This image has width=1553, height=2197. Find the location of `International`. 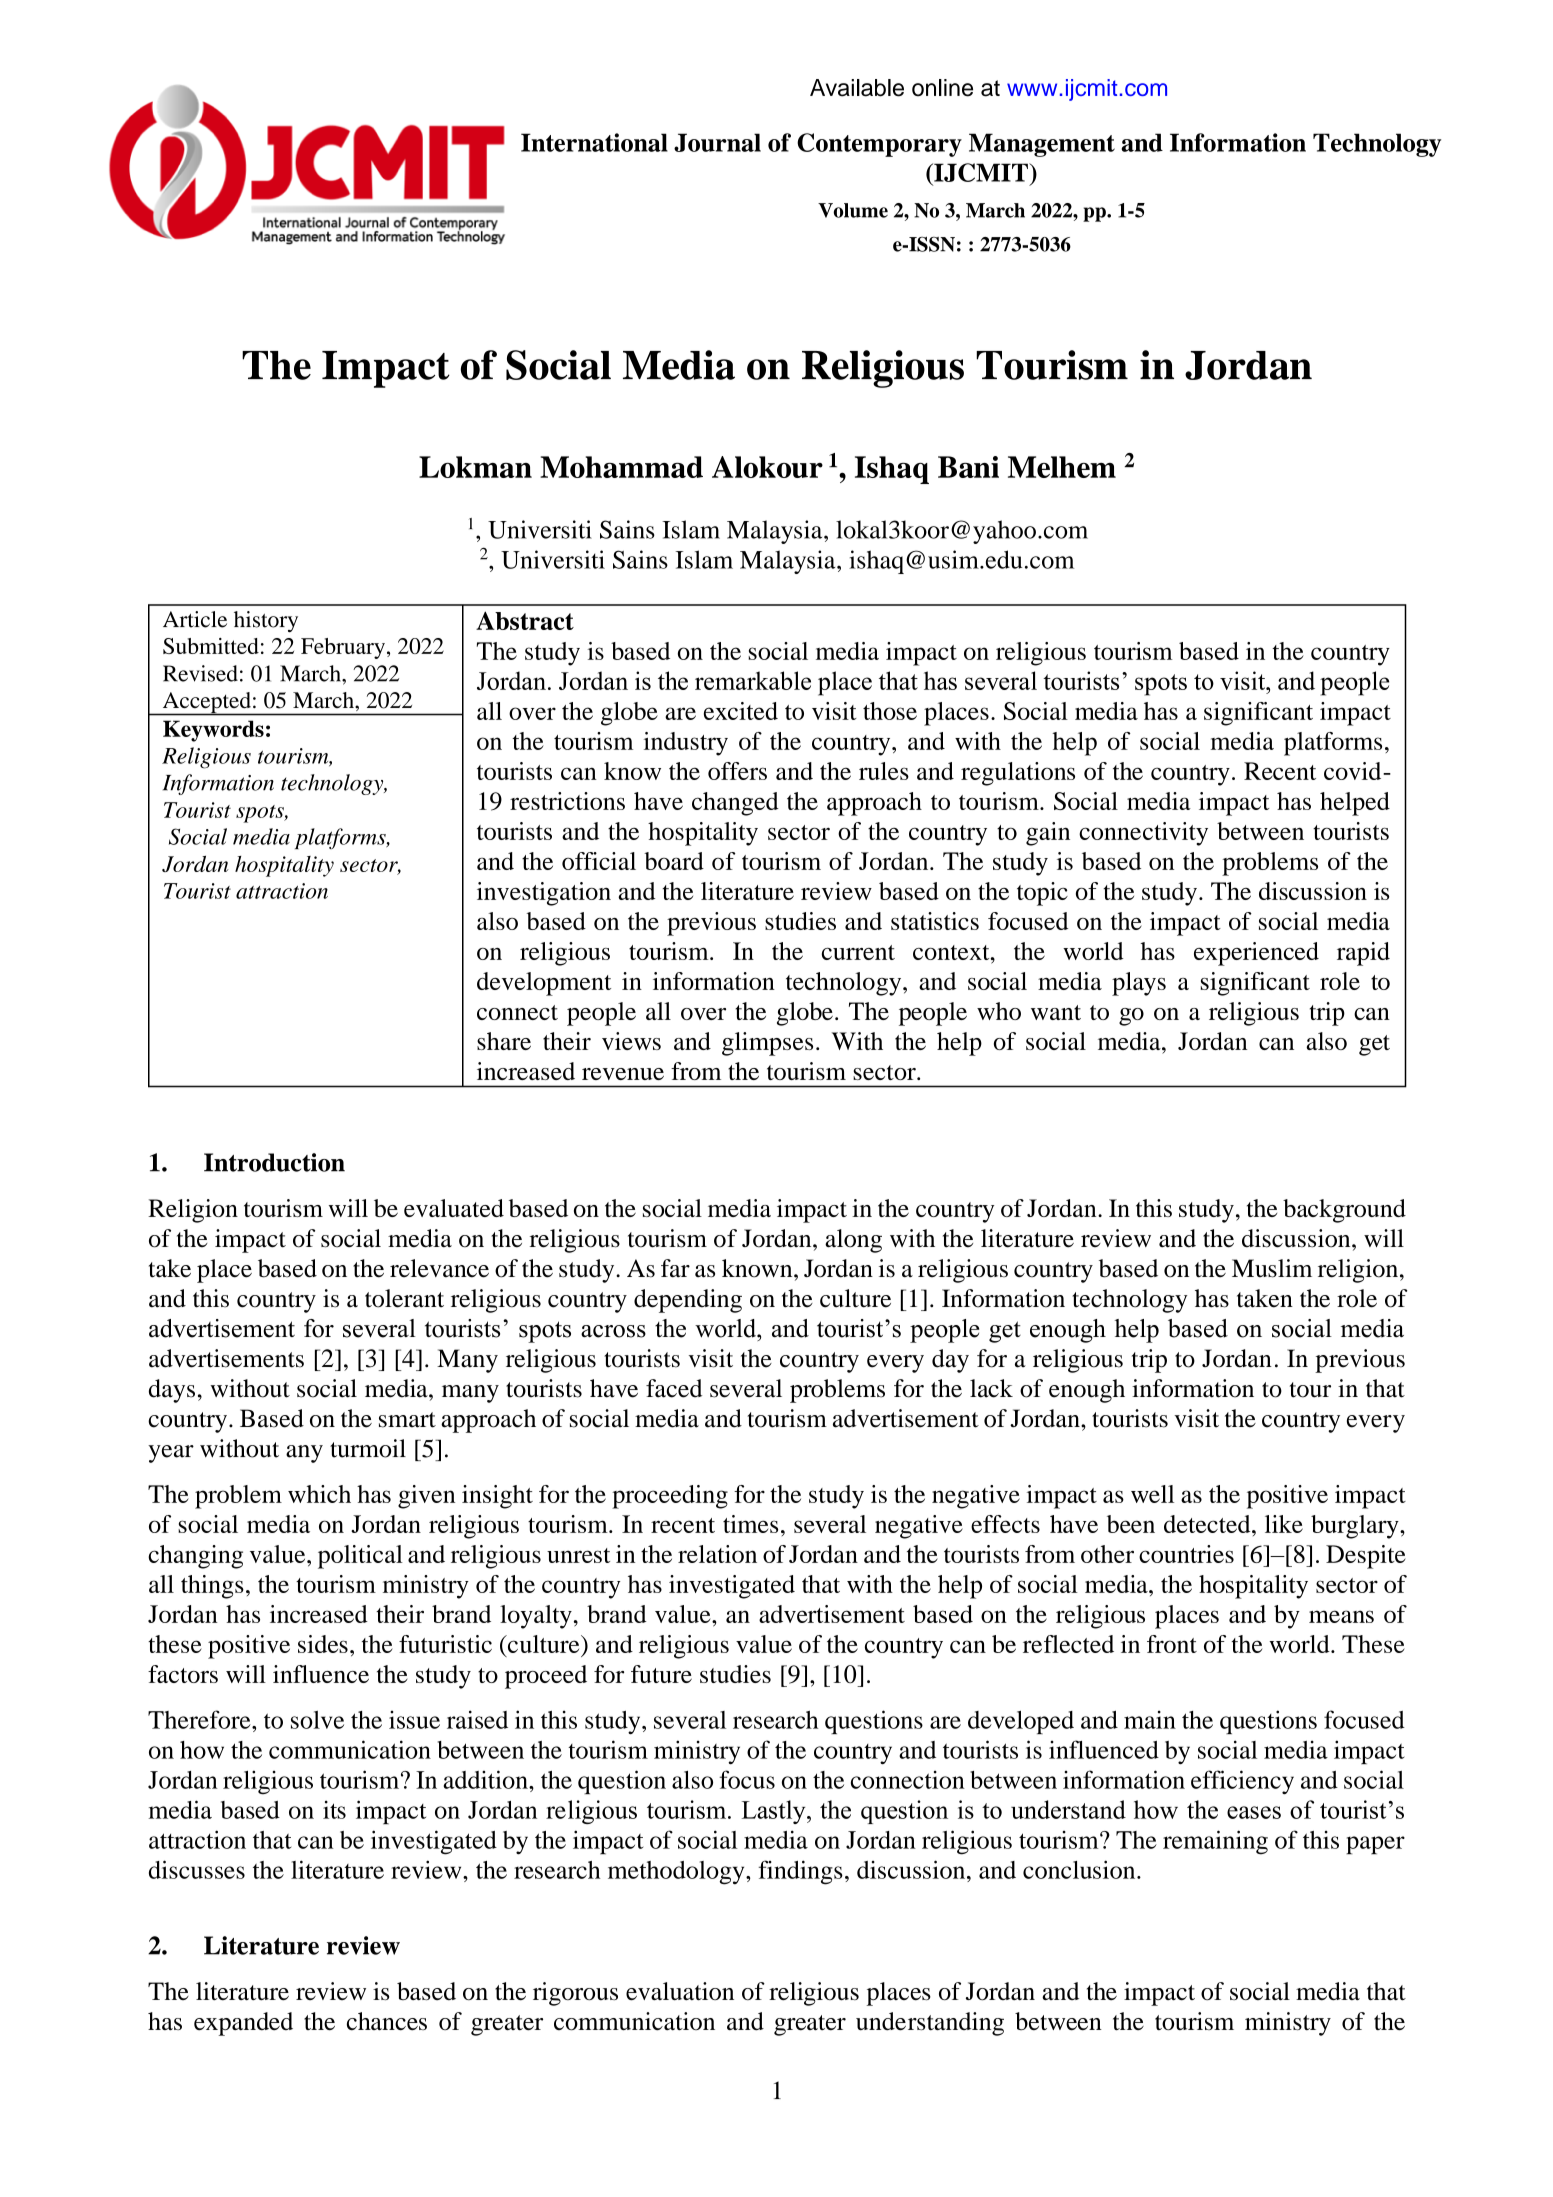

International is located at coordinates (594, 142).
